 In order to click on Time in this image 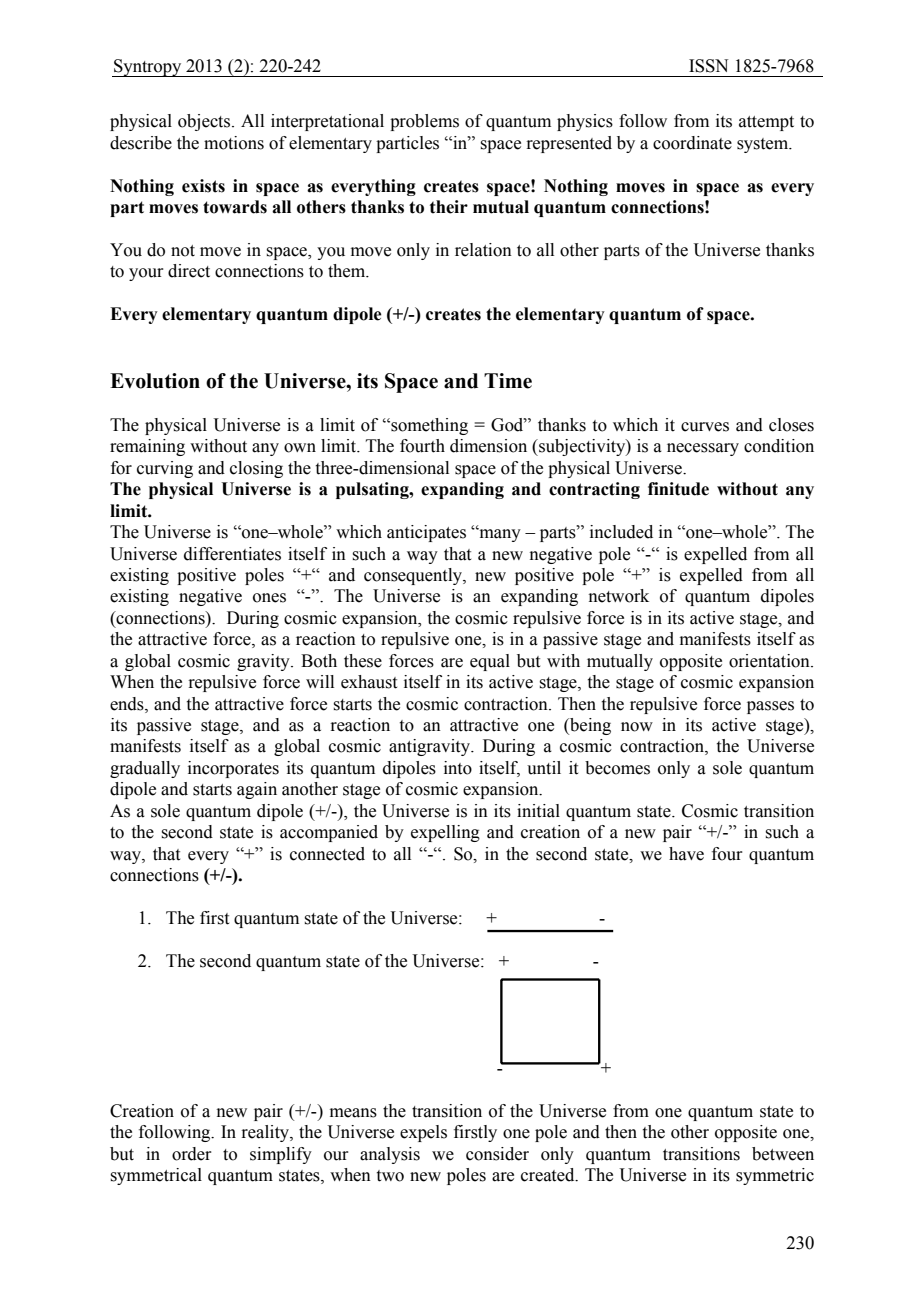, I will do `click(508, 381)`.
